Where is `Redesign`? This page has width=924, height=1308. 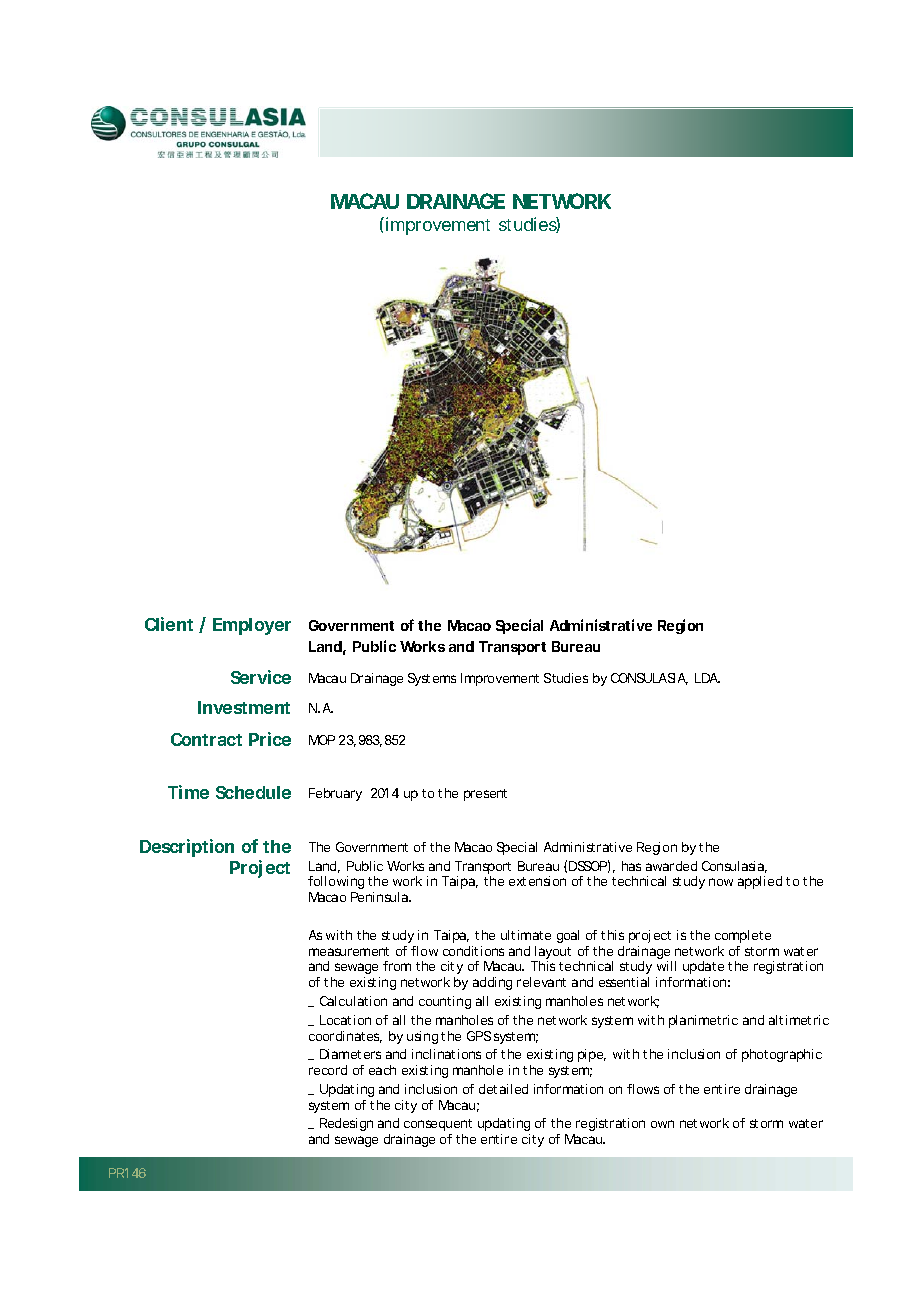
Redesign is located at coordinates (346, 1126).
